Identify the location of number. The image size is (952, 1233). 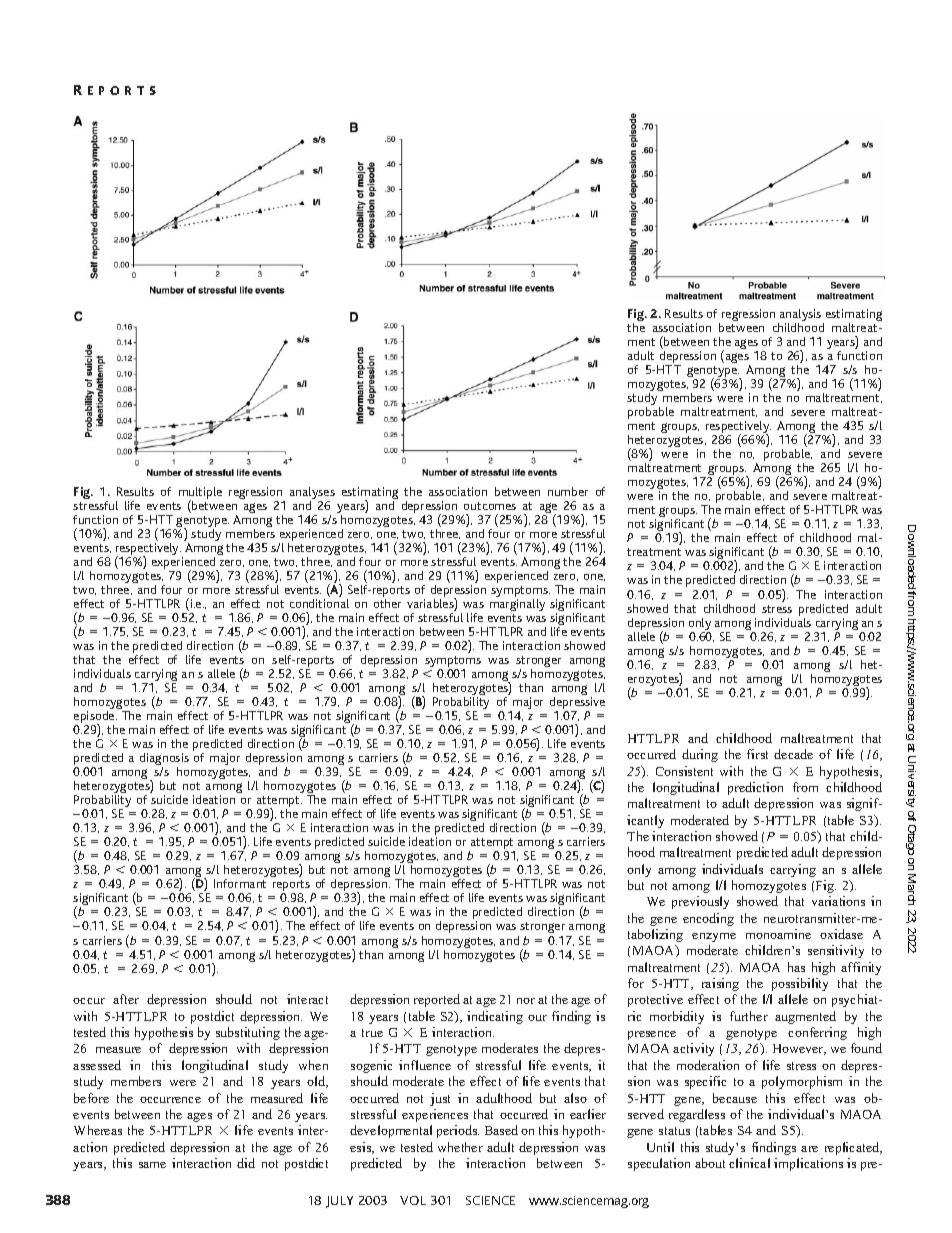
(568, 491).
